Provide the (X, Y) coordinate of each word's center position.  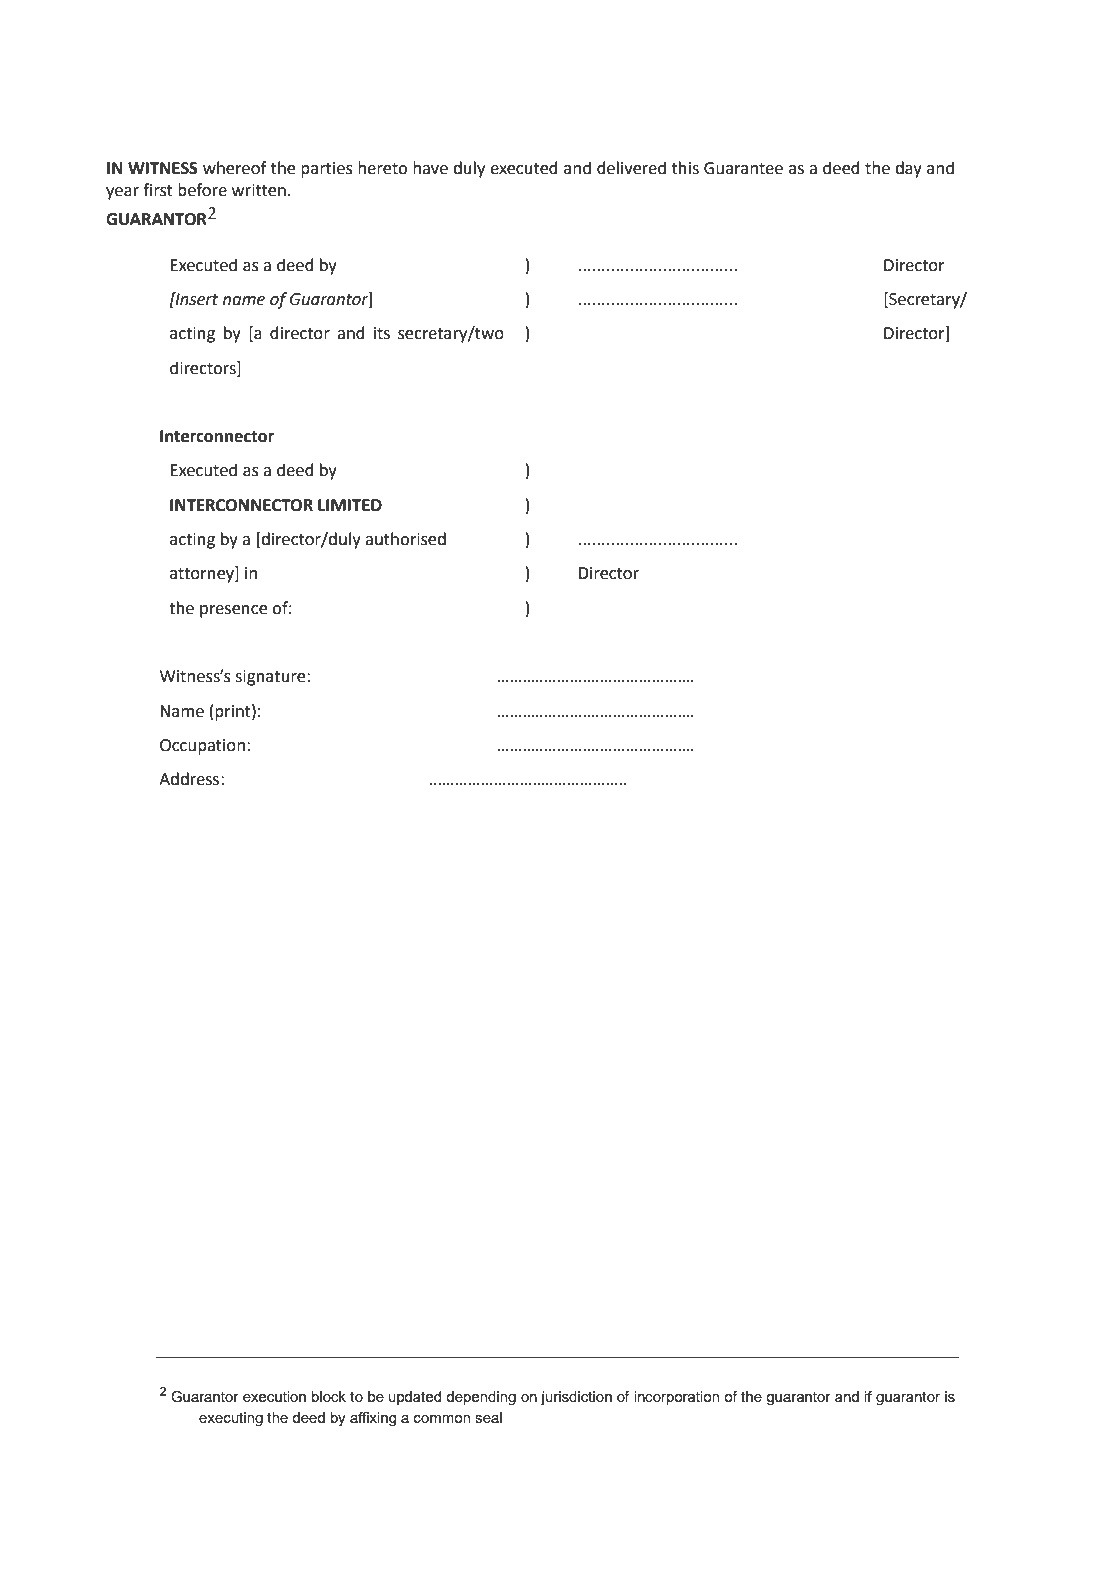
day (908, 169)
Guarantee (743, 168)
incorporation (676, 1398)
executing (231, 1419)
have (430, 168)
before (202, 190)
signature (271, 678)
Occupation (202, 747)
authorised (405, 539)
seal (488, 1417)
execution (274, 1396)
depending (481, 1398)
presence (233, 611)
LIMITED (350, 505)
